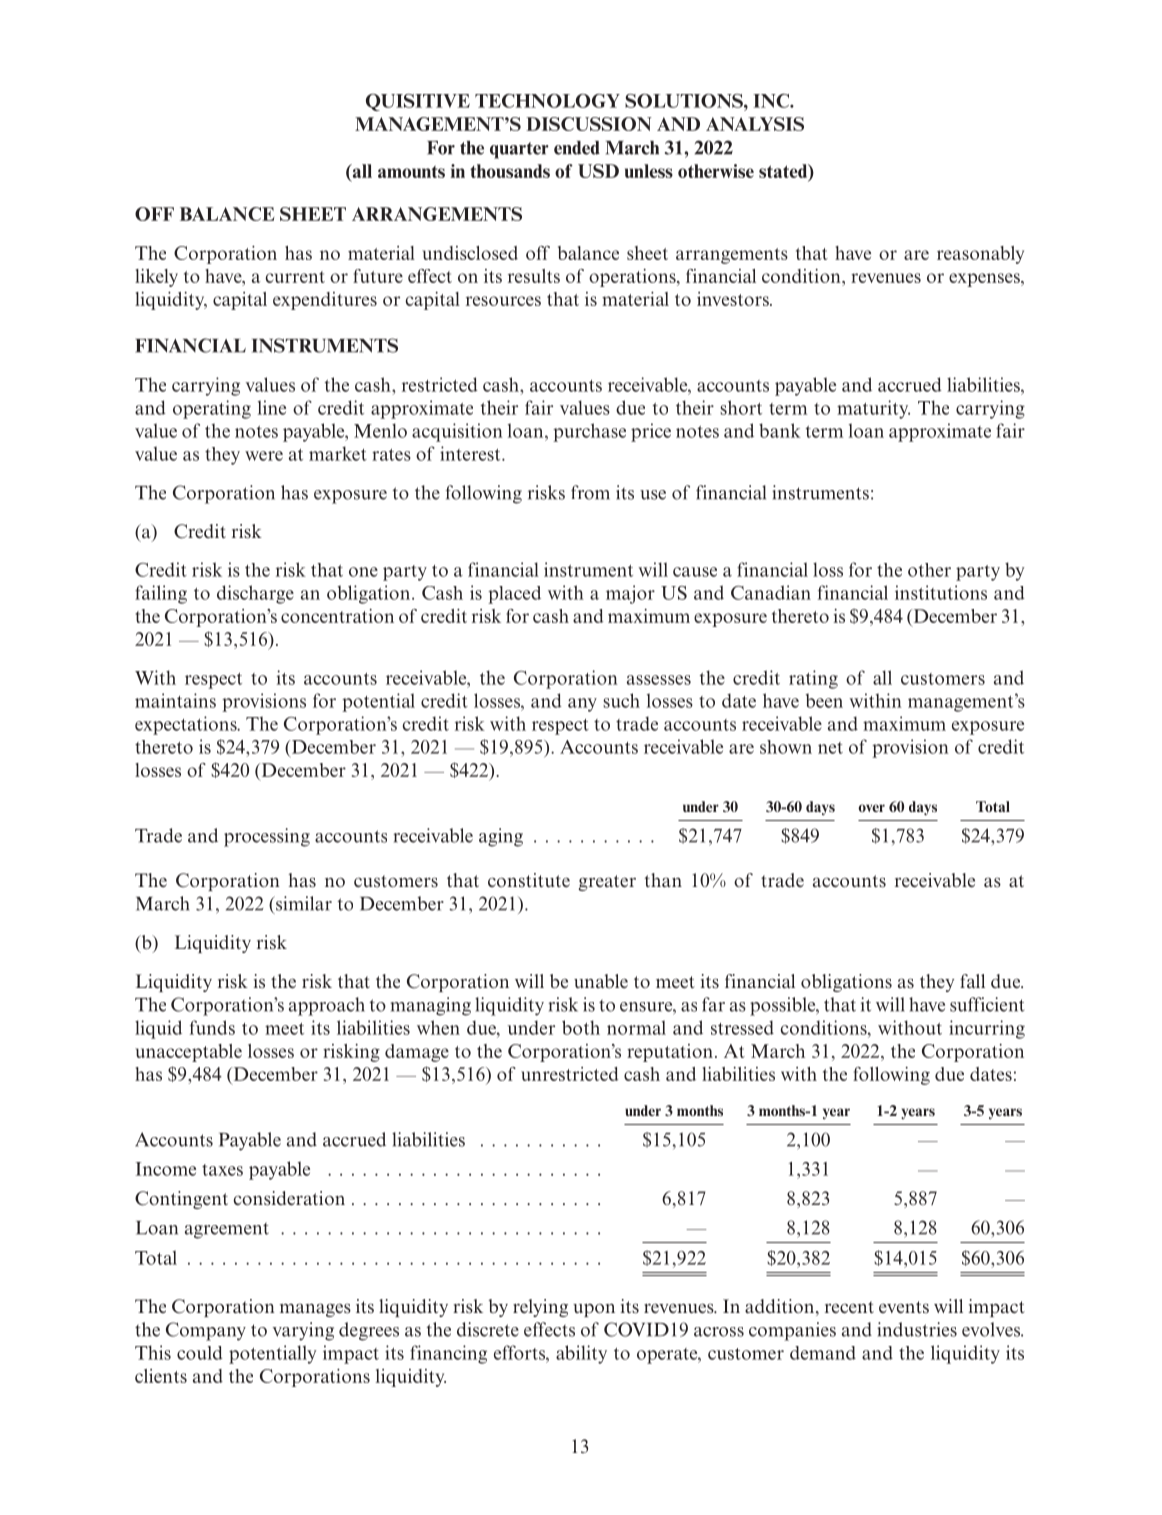  What do you see at coordinates (264, 456) in the screenshot?
I see `were` at bounding box center [264, 456].
